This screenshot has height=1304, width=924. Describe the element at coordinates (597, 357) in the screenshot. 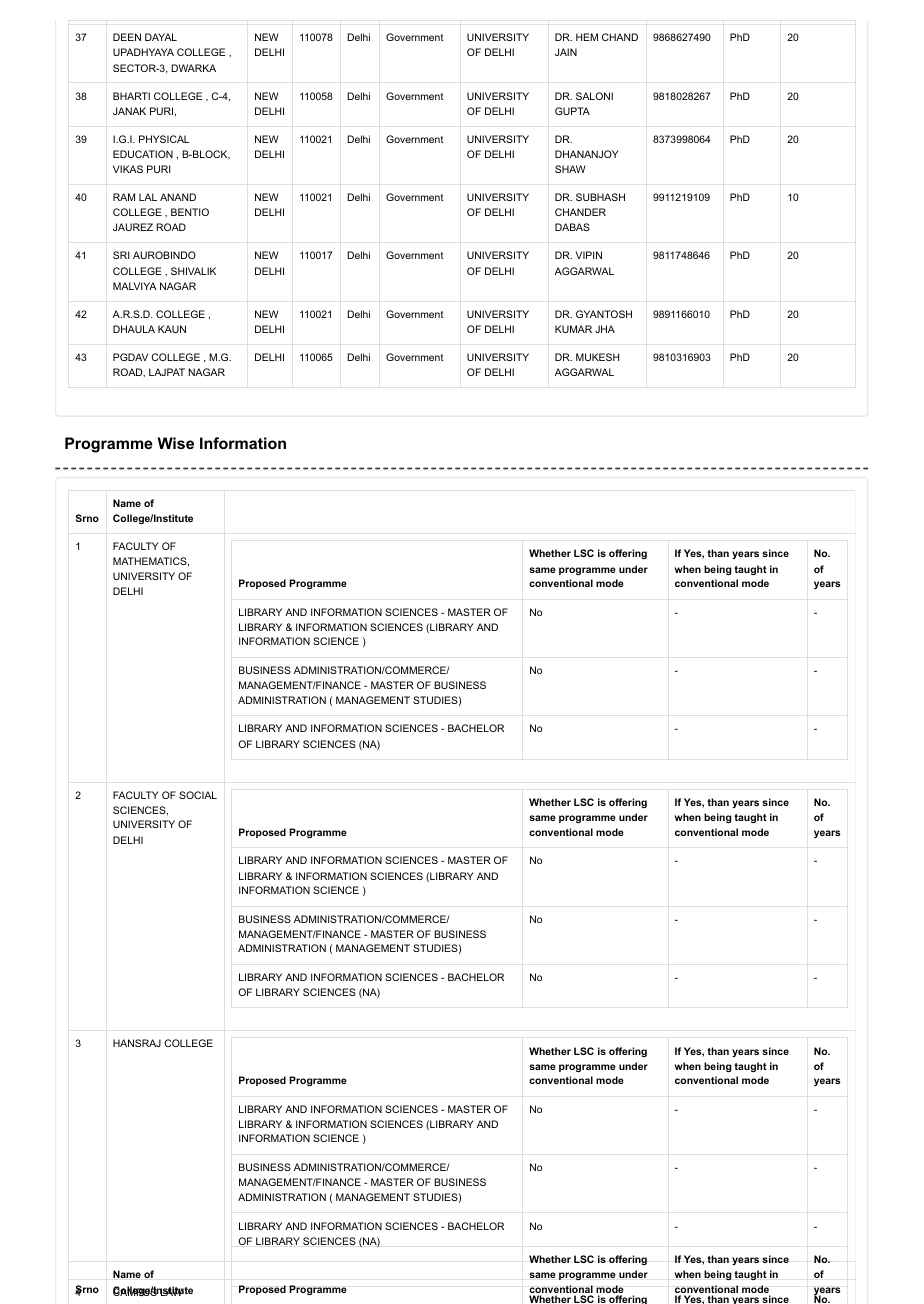

I see `MUKESH` at that location.
